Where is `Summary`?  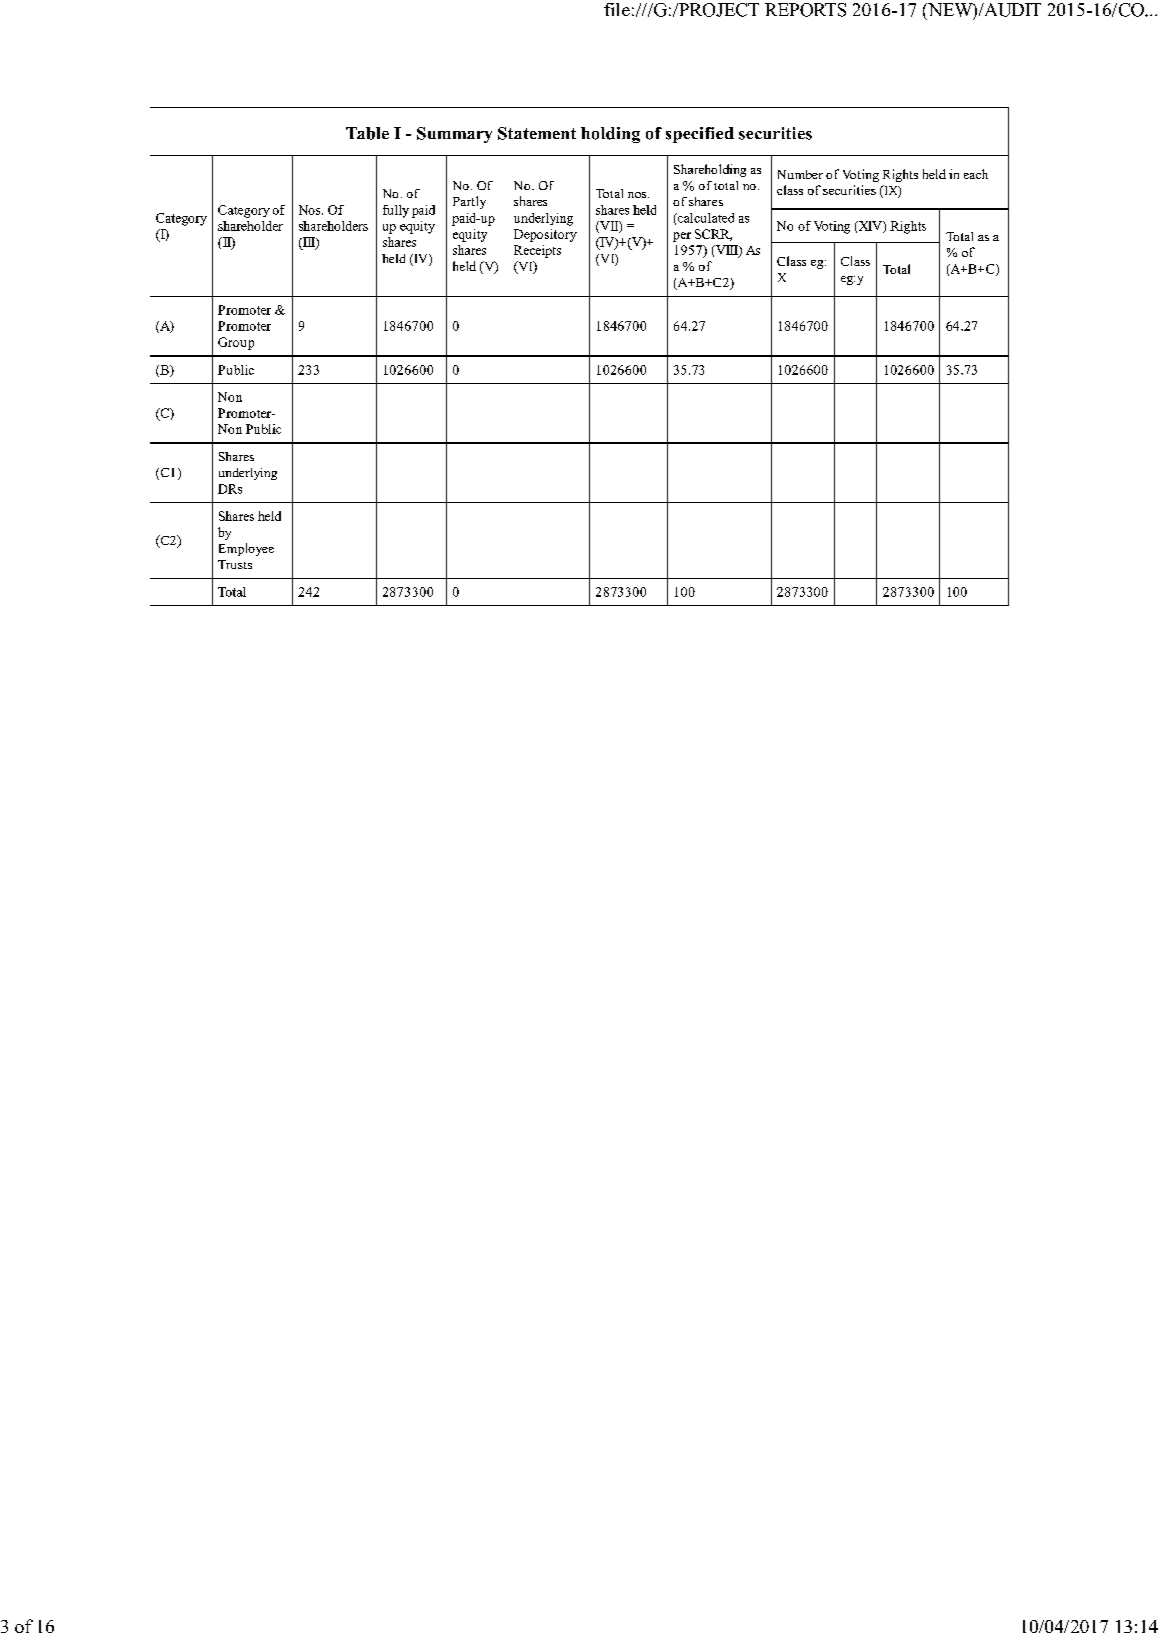 Summary is located at coordinates (454, 135).
